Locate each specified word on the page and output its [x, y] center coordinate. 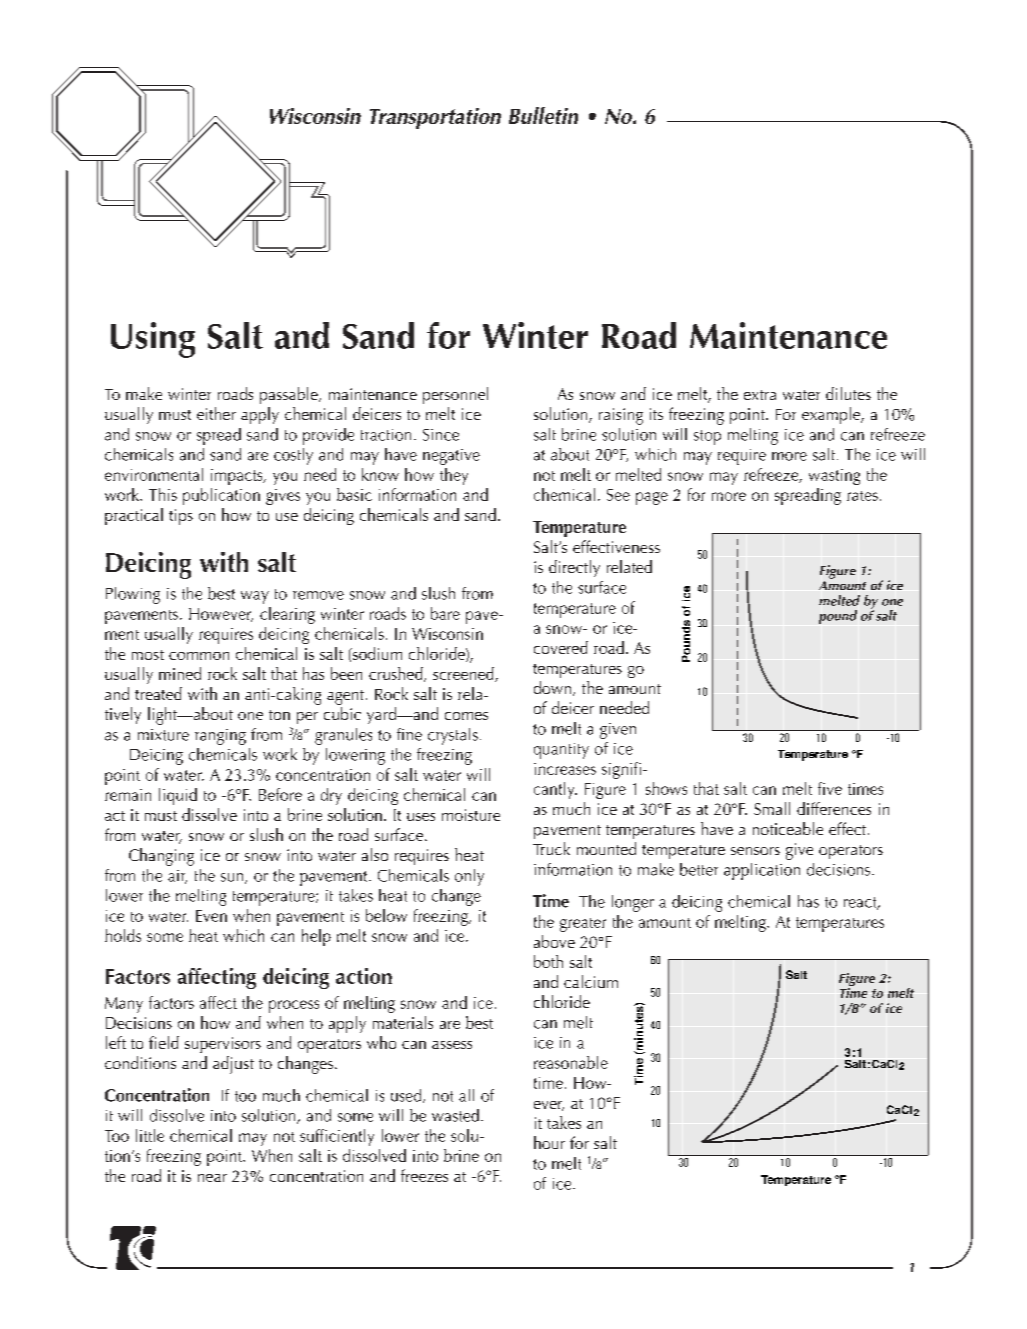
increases [565, 769]
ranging [220, 737]
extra [760, 395]
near [212, 1178]
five [830, 788]
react [861, 903]
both [548, 961]
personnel [455, 395]
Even [211, 916]
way [255, 597]
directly [574, 568]
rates [862, 496]
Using [153, 340]
